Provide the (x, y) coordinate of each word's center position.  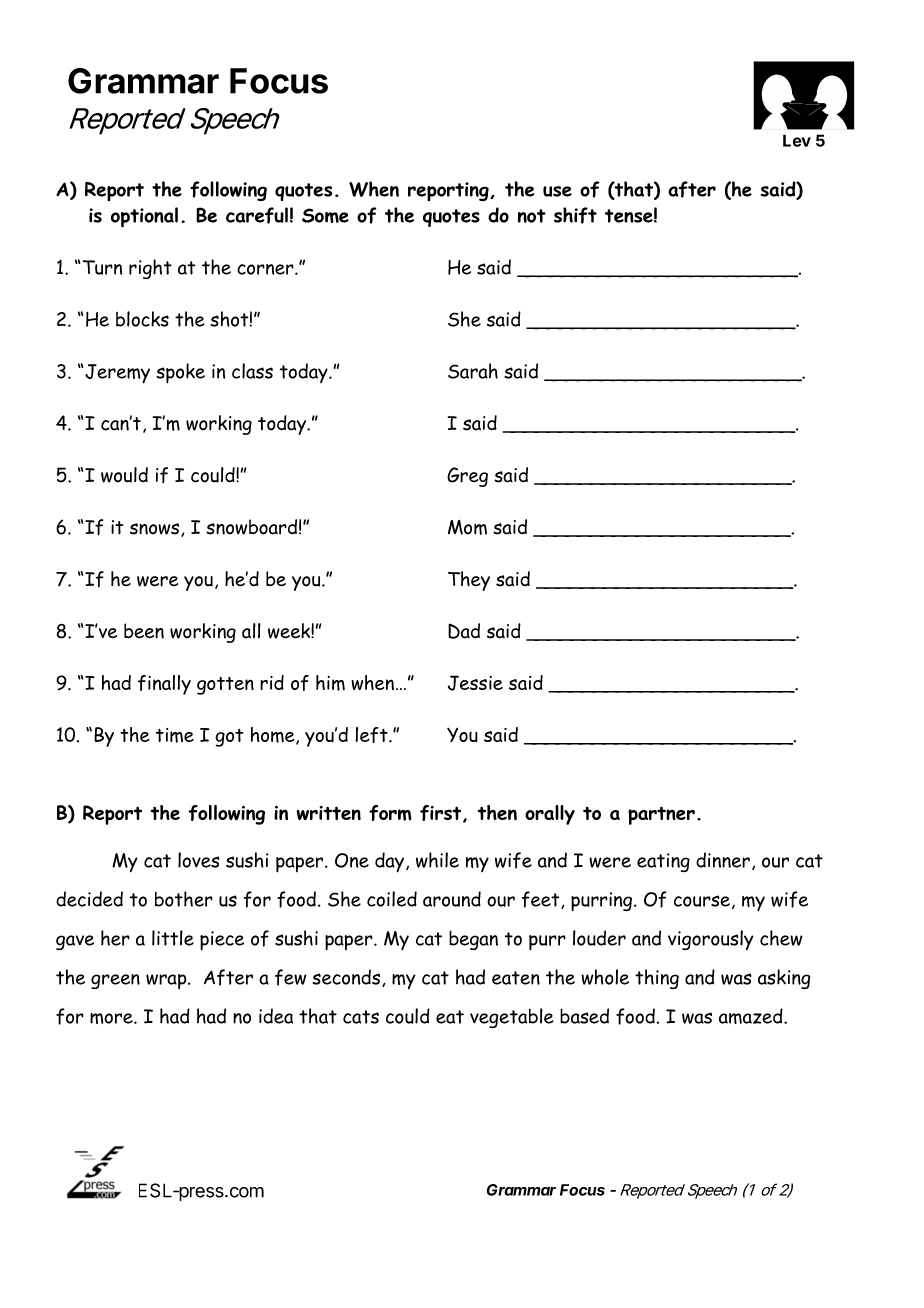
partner (661, 815)
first (442, 814)
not (532, 216)
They (469, 581)
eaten (516, 978)
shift (575, 215)
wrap (167, 981)
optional (144, 217)
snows (156, 530)
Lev (797, 140)
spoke (180, 373)
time (175, 735)
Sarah (473, 371)
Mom (467, 527)
